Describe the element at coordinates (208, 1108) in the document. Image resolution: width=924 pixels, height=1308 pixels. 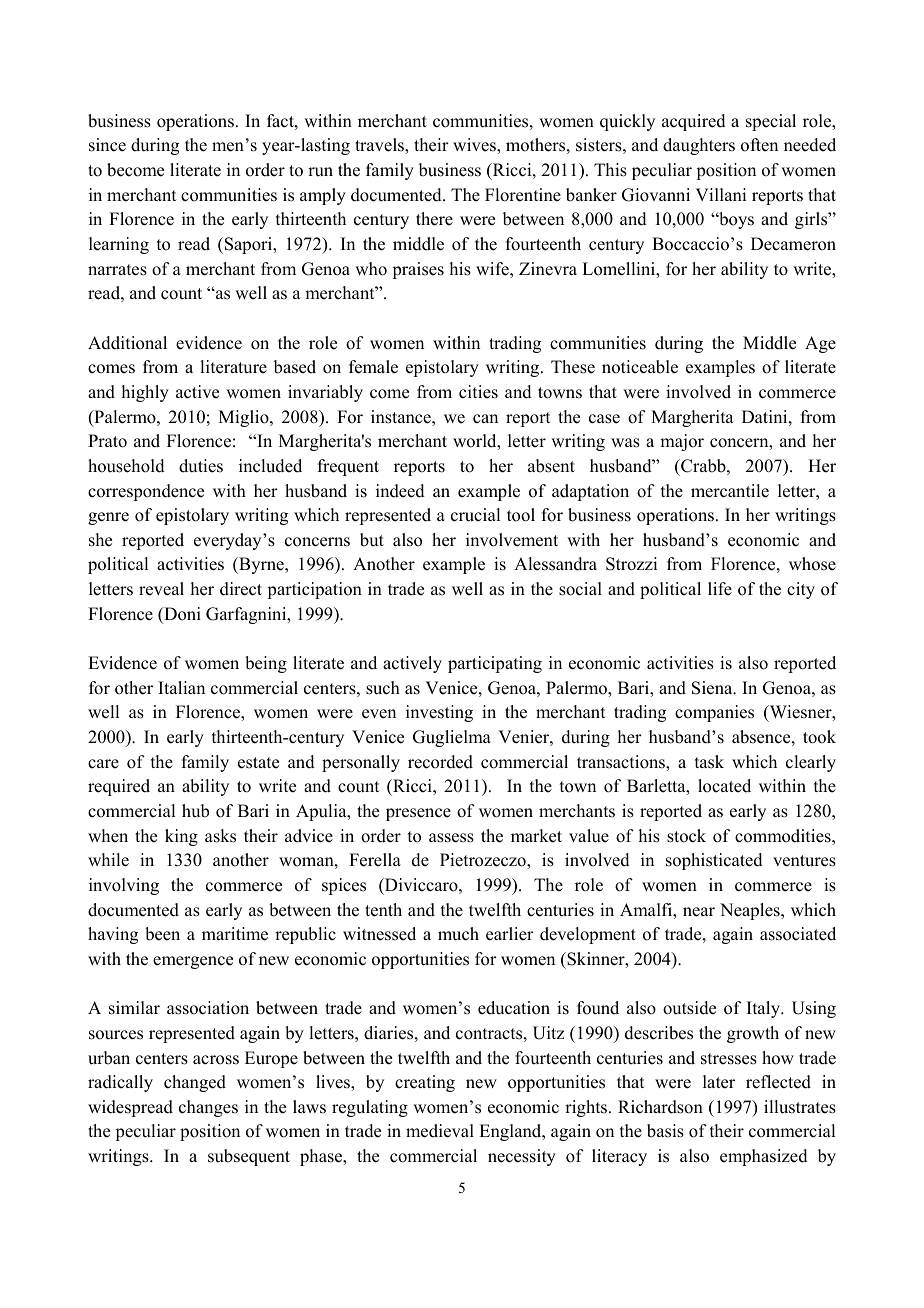
I see `changes` at that location.
